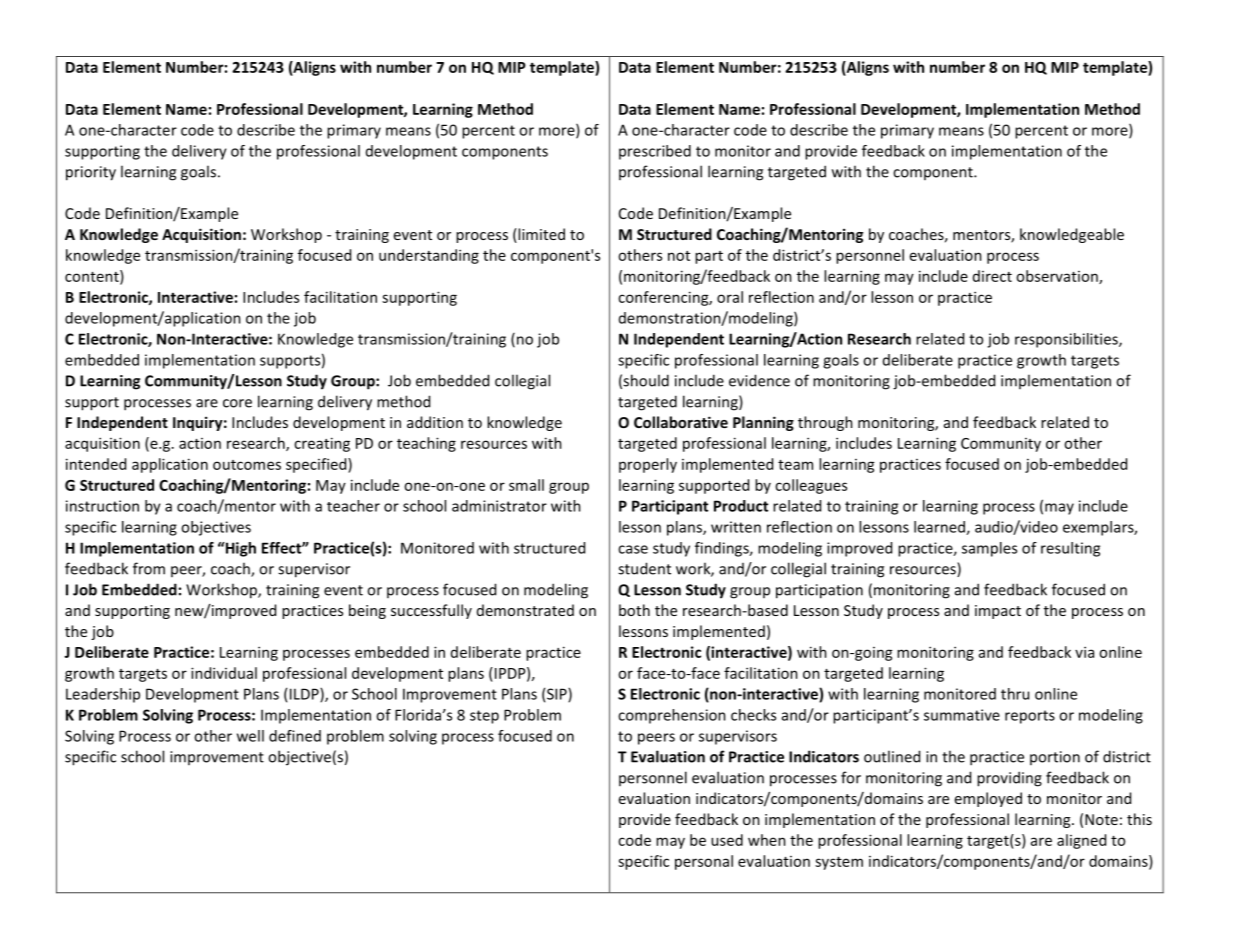  Describe the element at coordinates (704, 862) in the screenshot. I see `personal` at that location.
